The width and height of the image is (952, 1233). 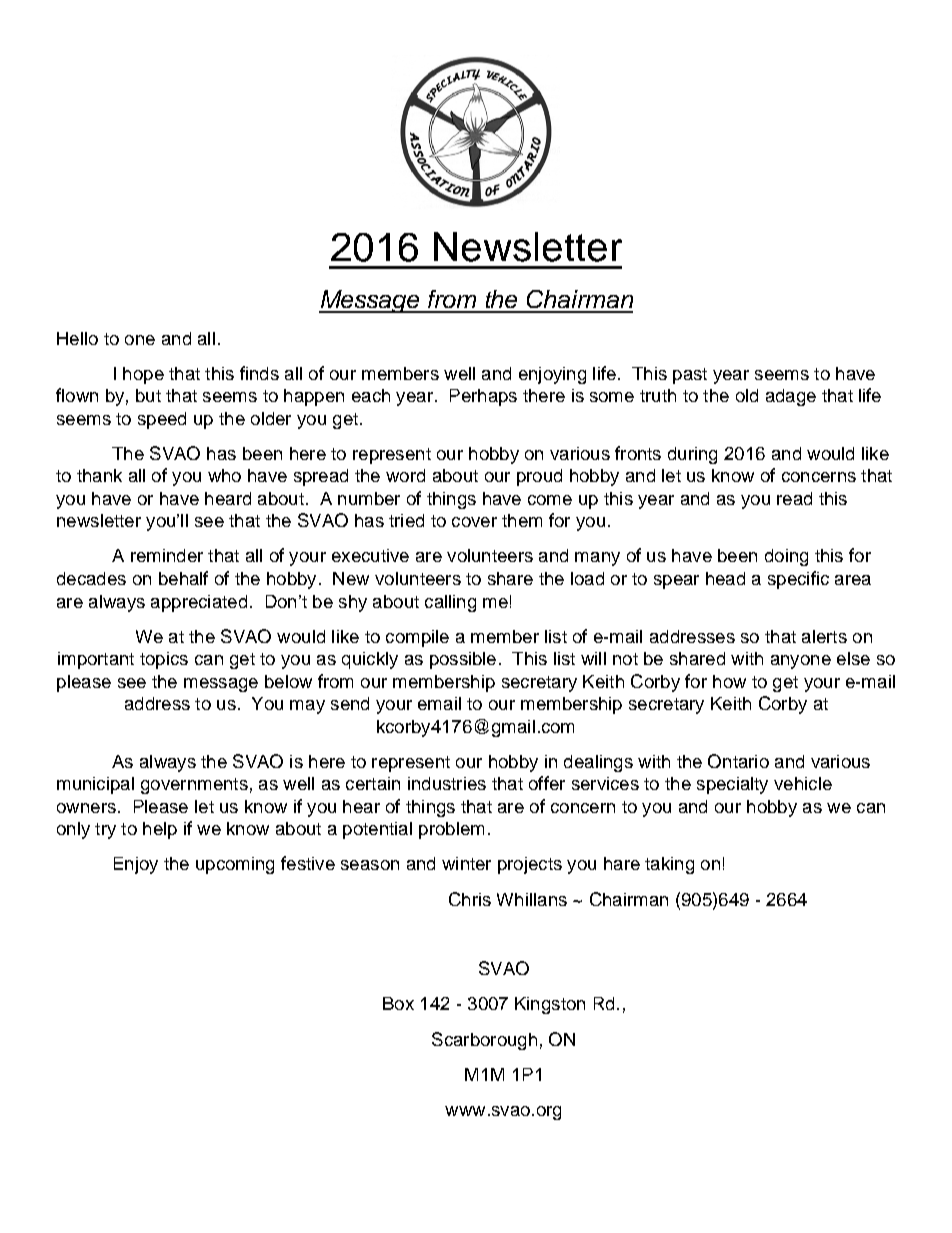 I want to click on Box, so click(x=398, y=1003).
